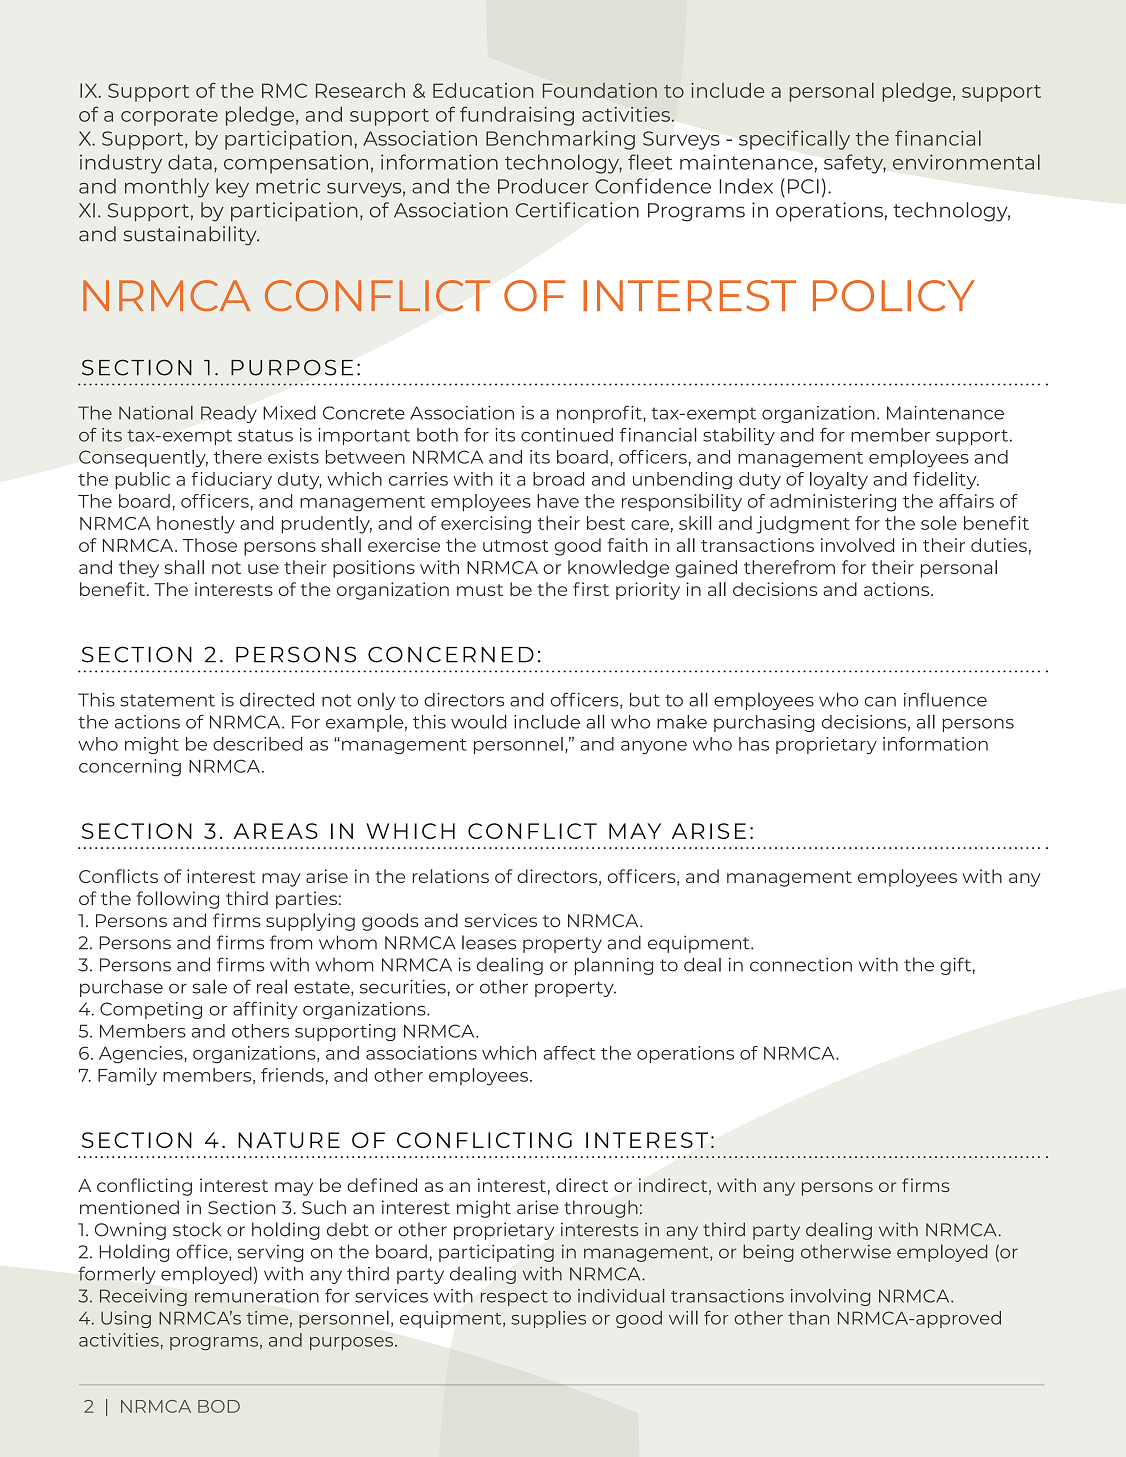  I want to click on BOD, so click(219, 1406).
